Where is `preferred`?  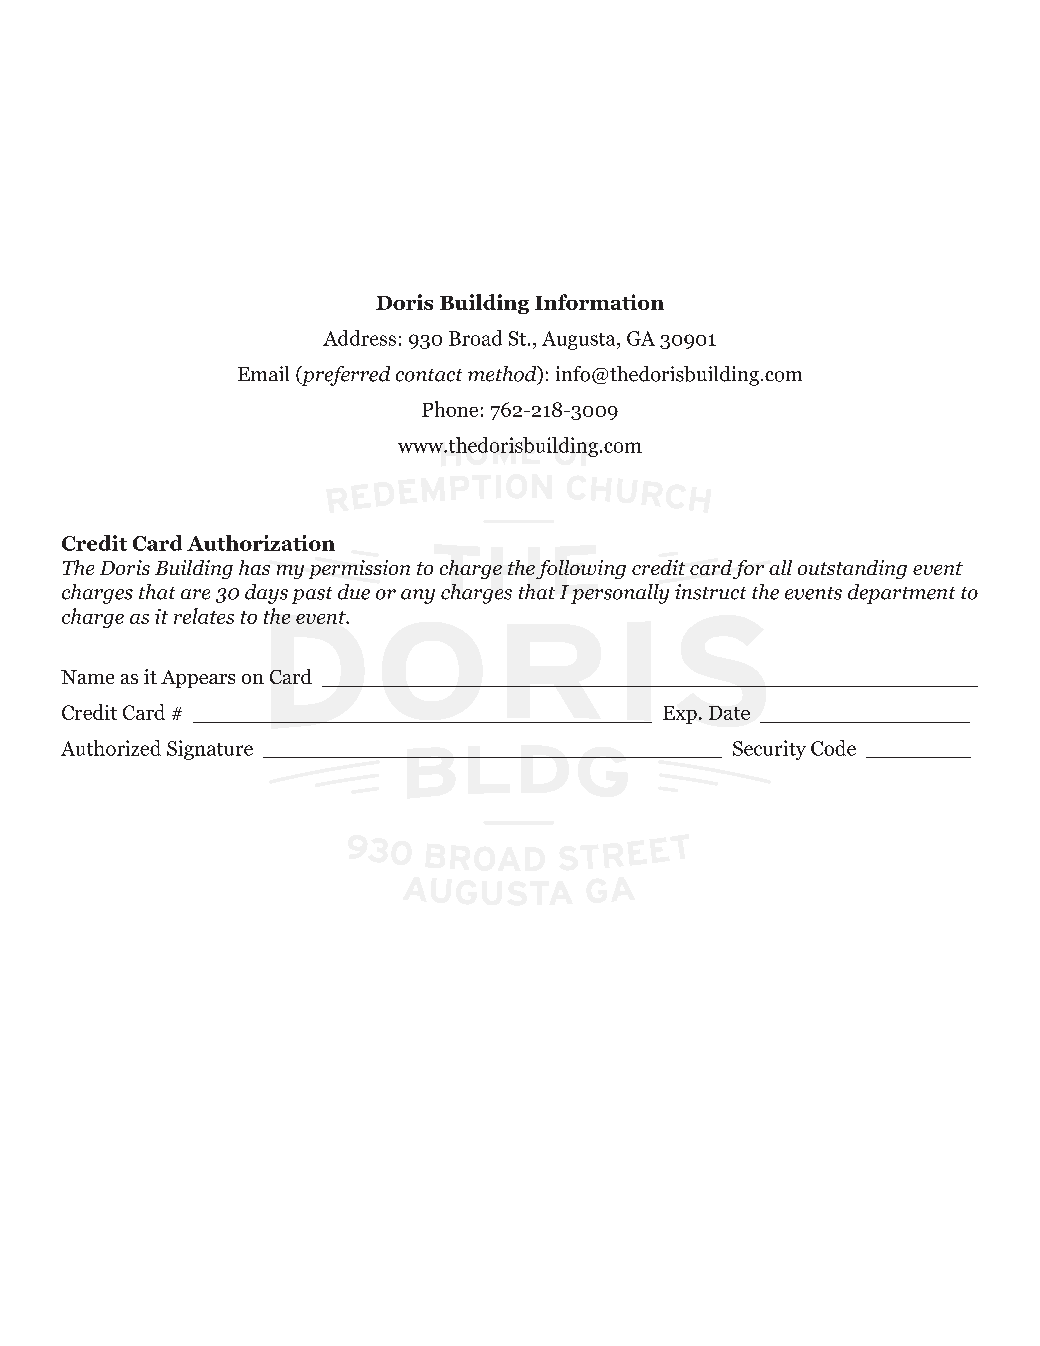
preferred is located at coordinates (344, 376).
